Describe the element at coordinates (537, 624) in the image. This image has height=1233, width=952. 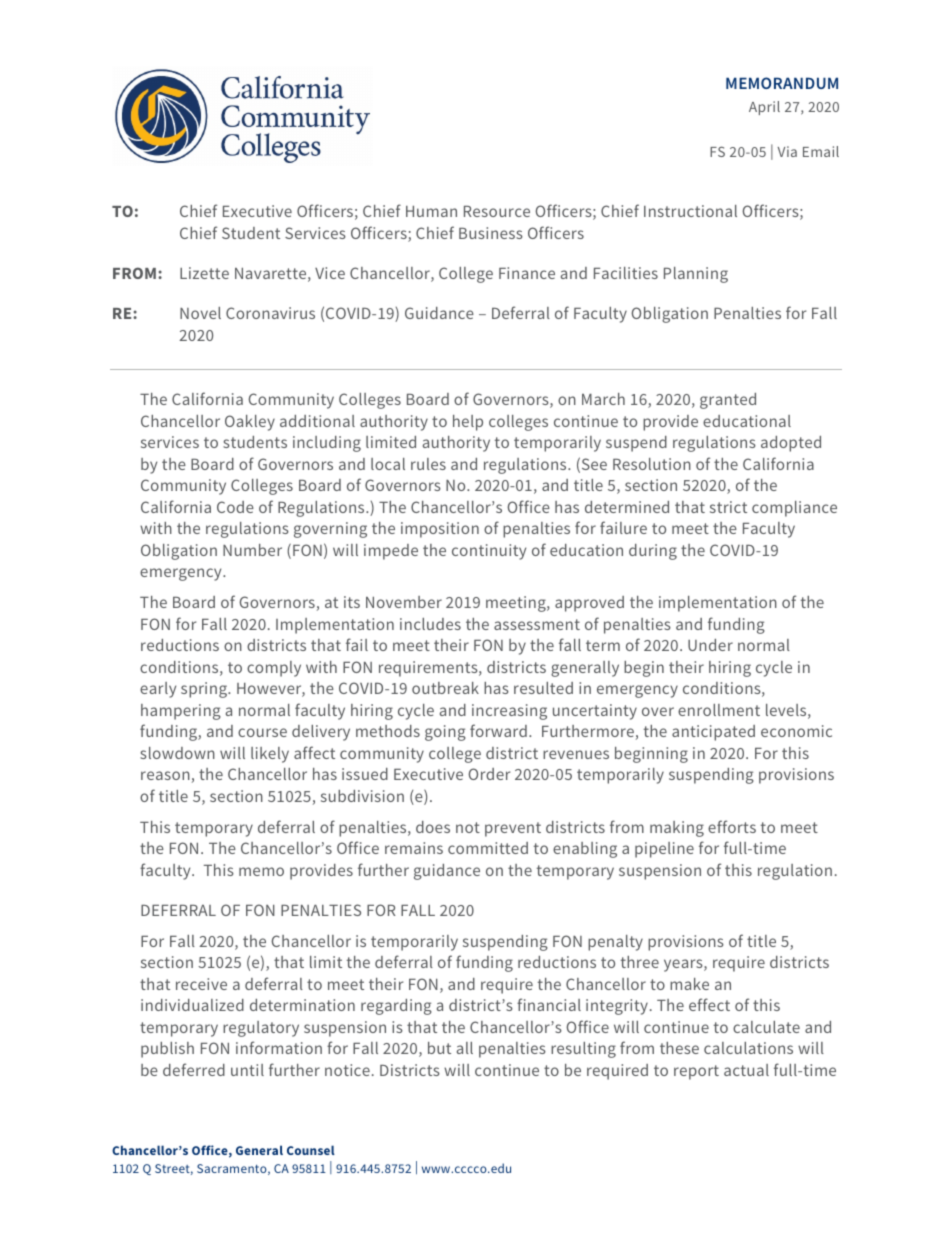
I see `assessment` at that location.
